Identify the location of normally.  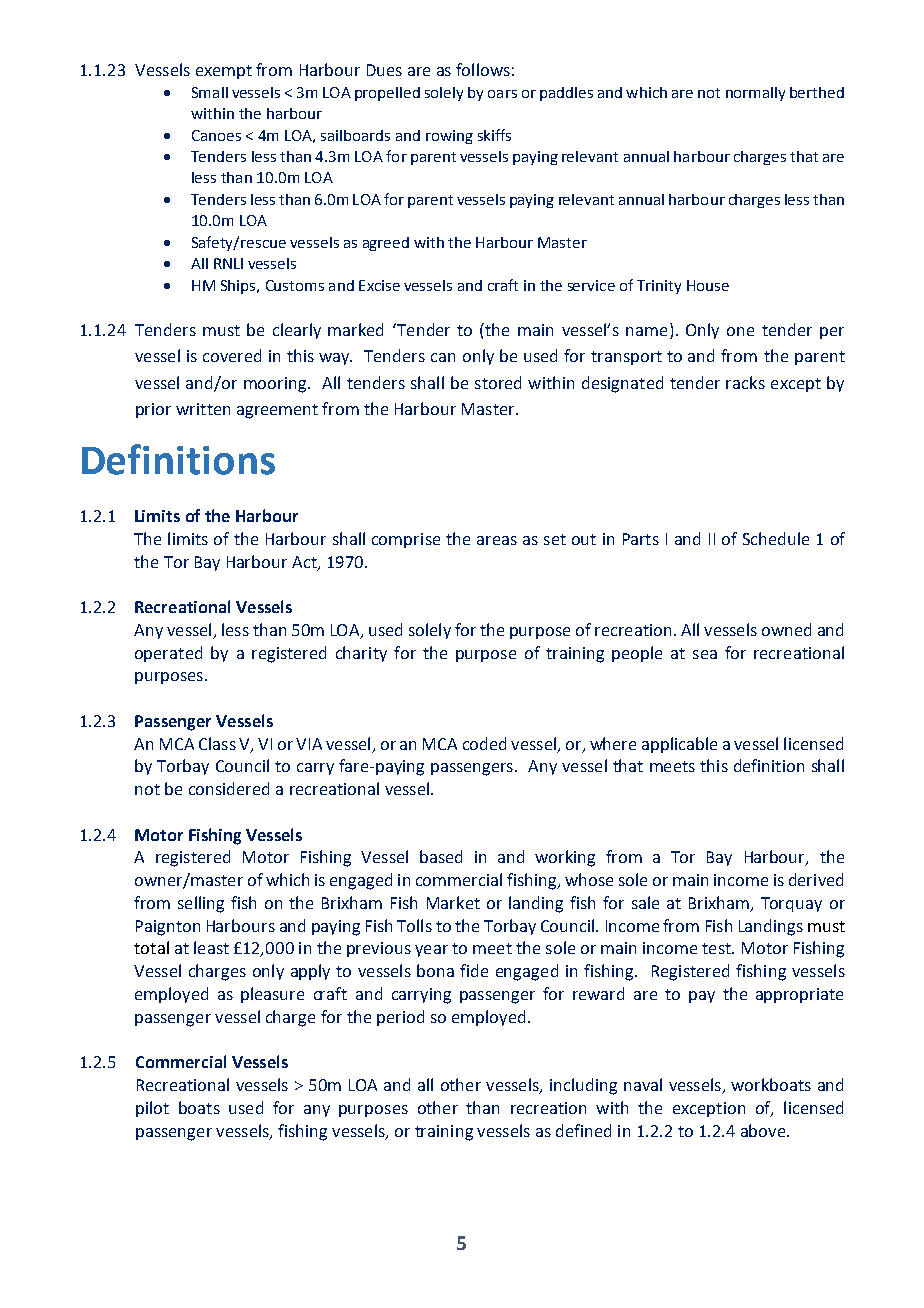
(755, 94).
